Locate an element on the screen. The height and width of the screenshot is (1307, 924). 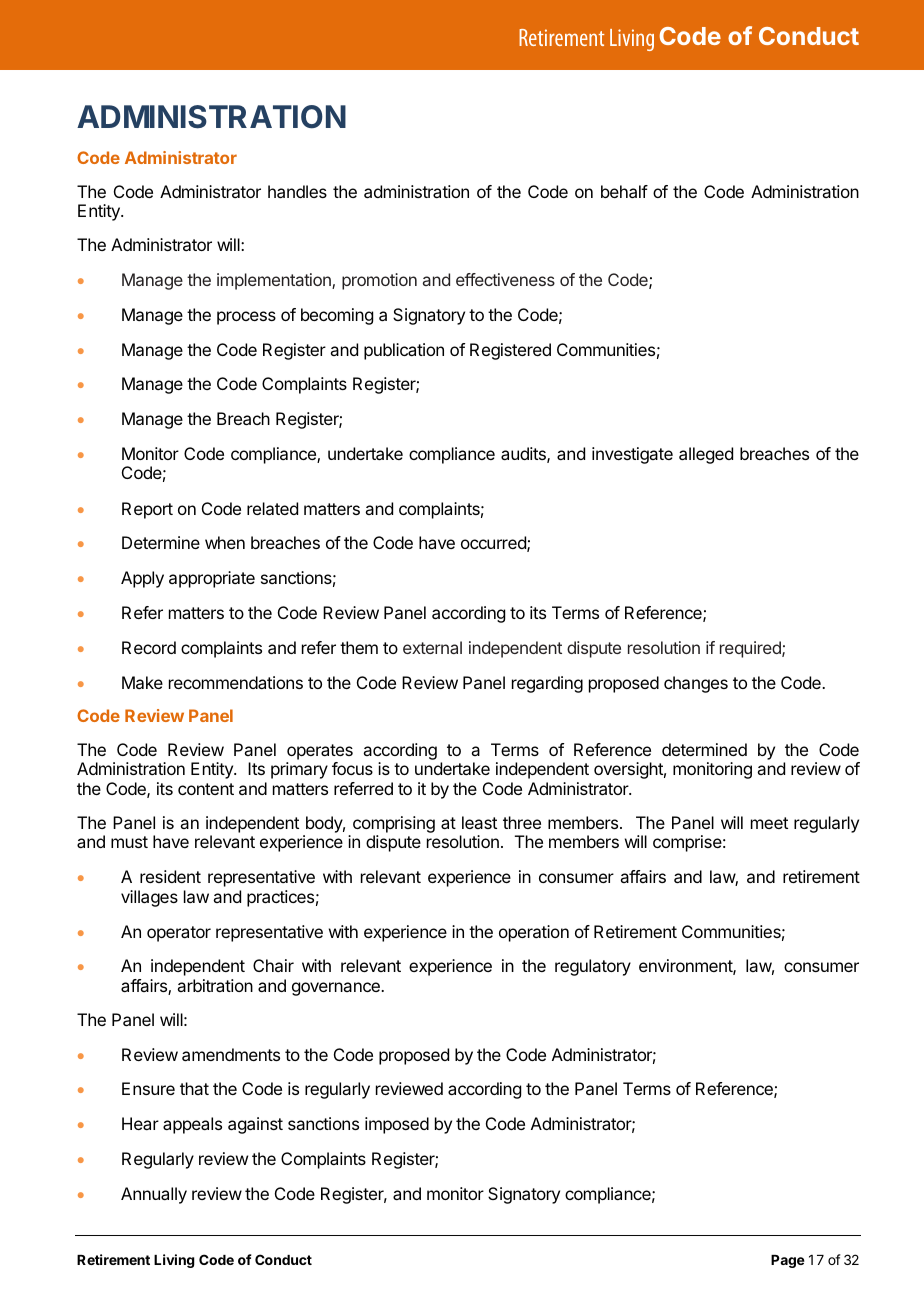
recommendations is located at coordinates (236, 682).
